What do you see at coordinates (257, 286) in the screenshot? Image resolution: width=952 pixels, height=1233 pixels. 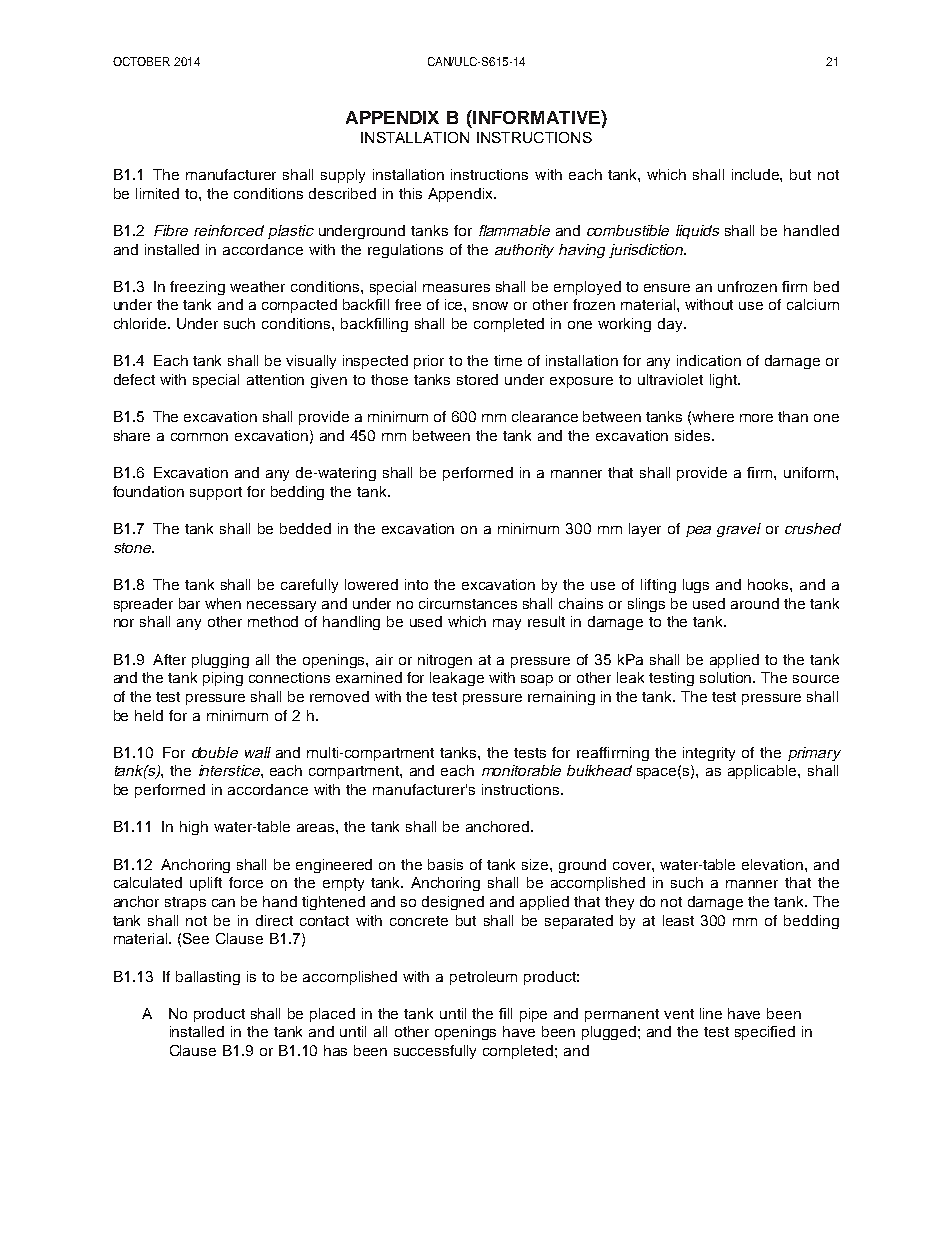 I see `weather` at bounding box center [257, 286].
